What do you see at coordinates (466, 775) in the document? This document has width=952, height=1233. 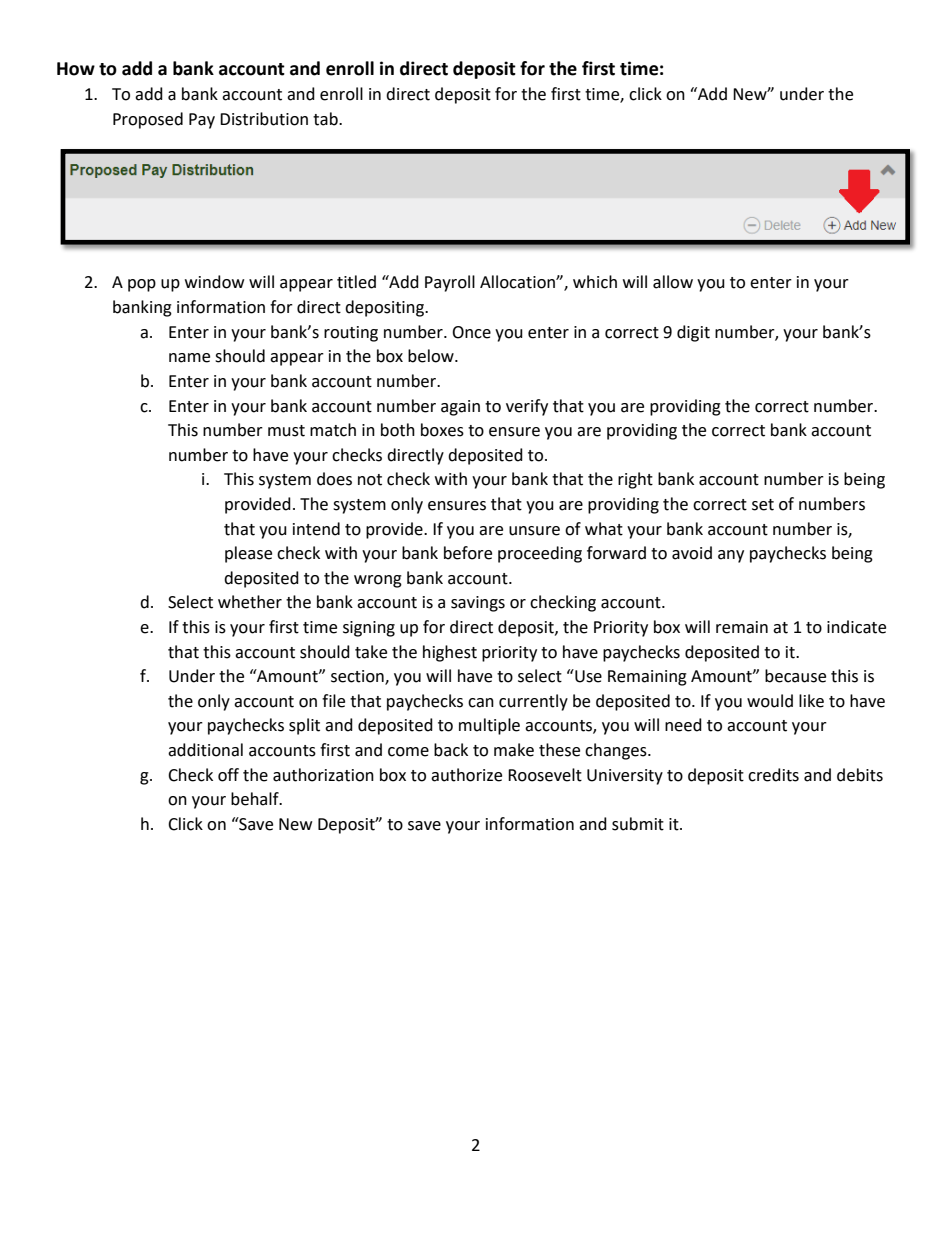 I see `authorize` at bounding box center [466, 775].
